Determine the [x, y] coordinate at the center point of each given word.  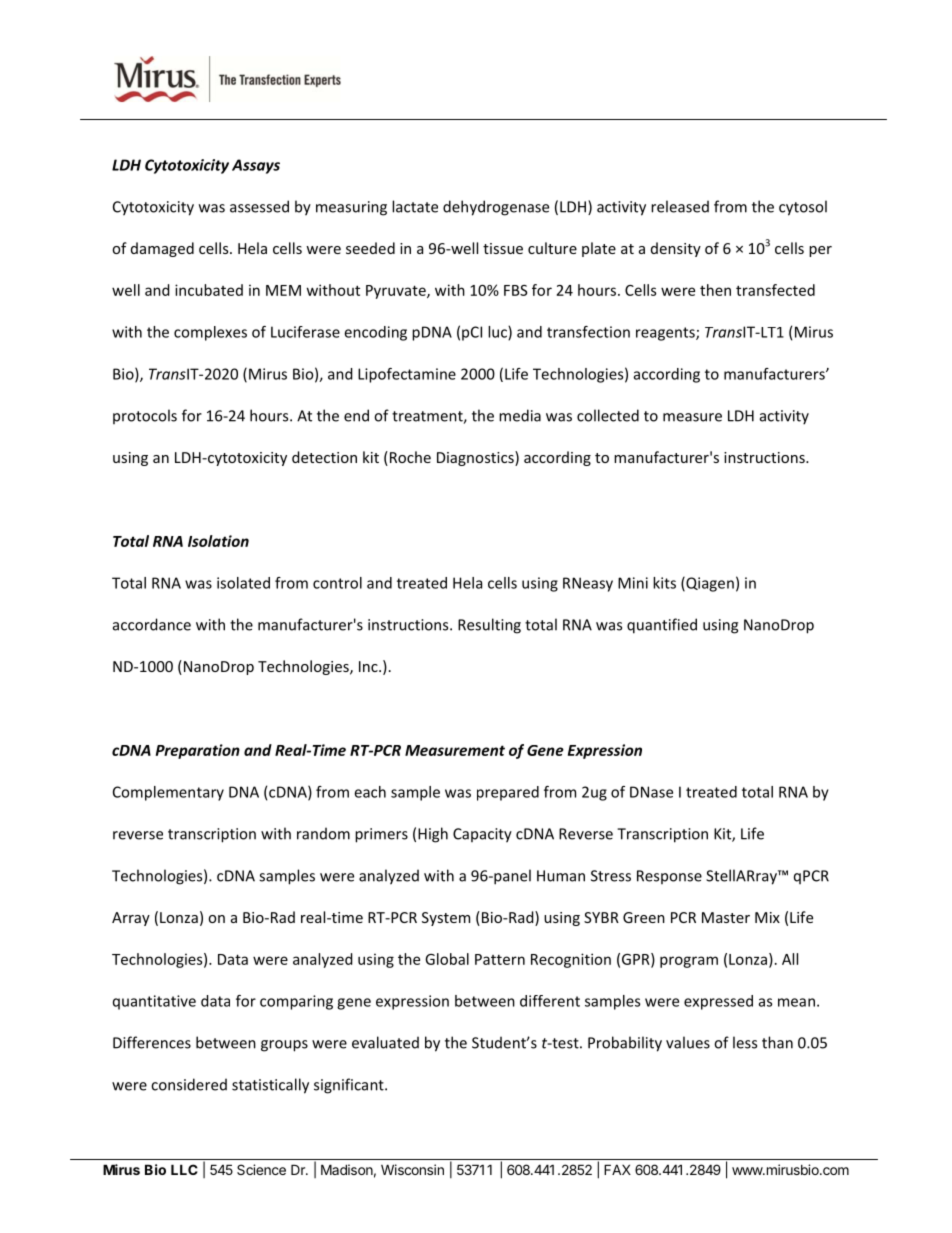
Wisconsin [412, 1169]
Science [261, 1169]
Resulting [489, 626]
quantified [662, 626]
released [680, 206]
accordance [152, 624]
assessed [259, 206]
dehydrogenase [496, 208]
